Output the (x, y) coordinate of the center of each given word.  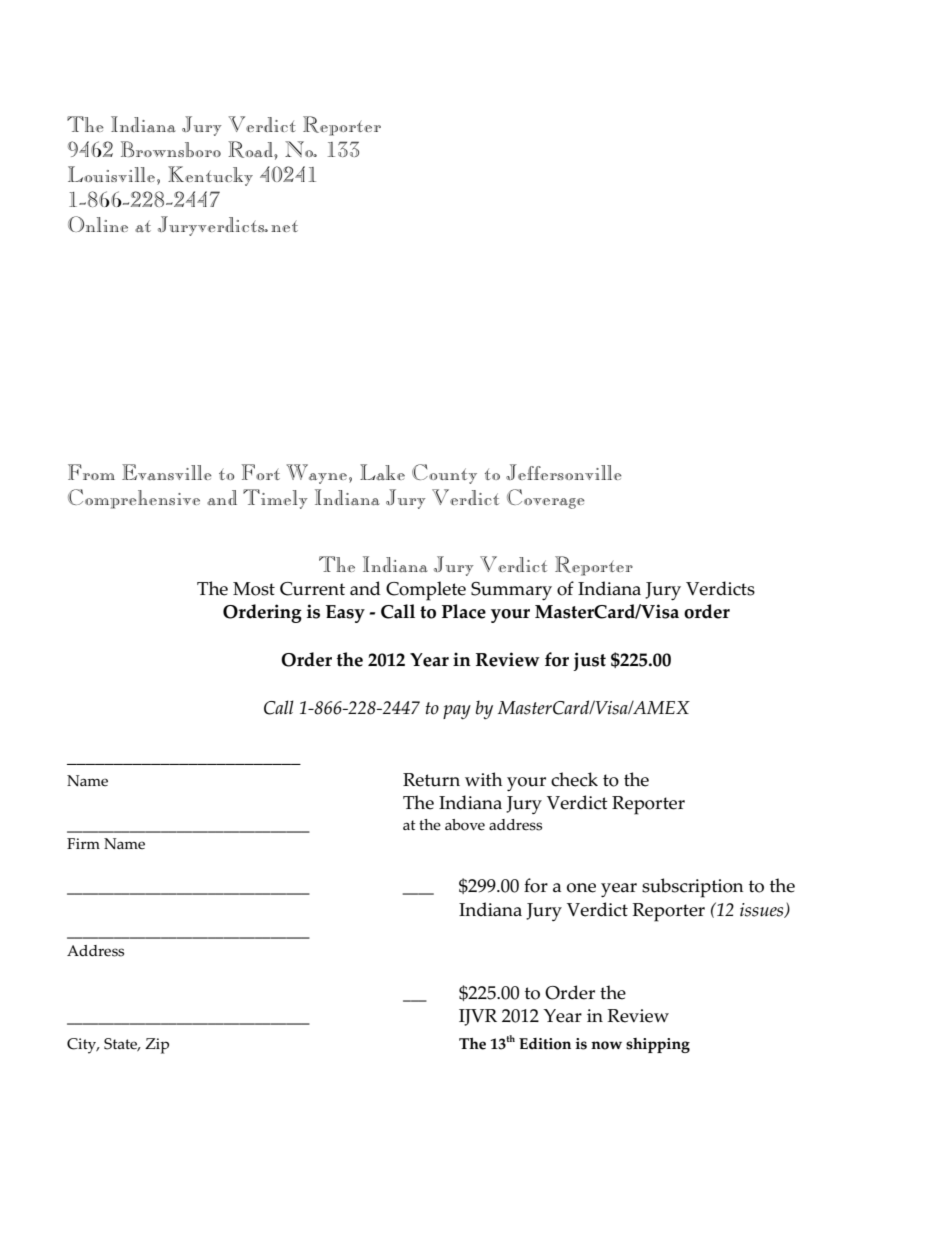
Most (254, 589)
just (589, 661)
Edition (545, 1044)
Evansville (167, 472)
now (606, 1045)
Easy (345, 614)
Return (431, 780)
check (574, 779)
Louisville (111, 174)
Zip (157, 1046)
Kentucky (210, 176)
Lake (382, 472)
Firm (83, 843)
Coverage (546, 499)
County (444, 474)
